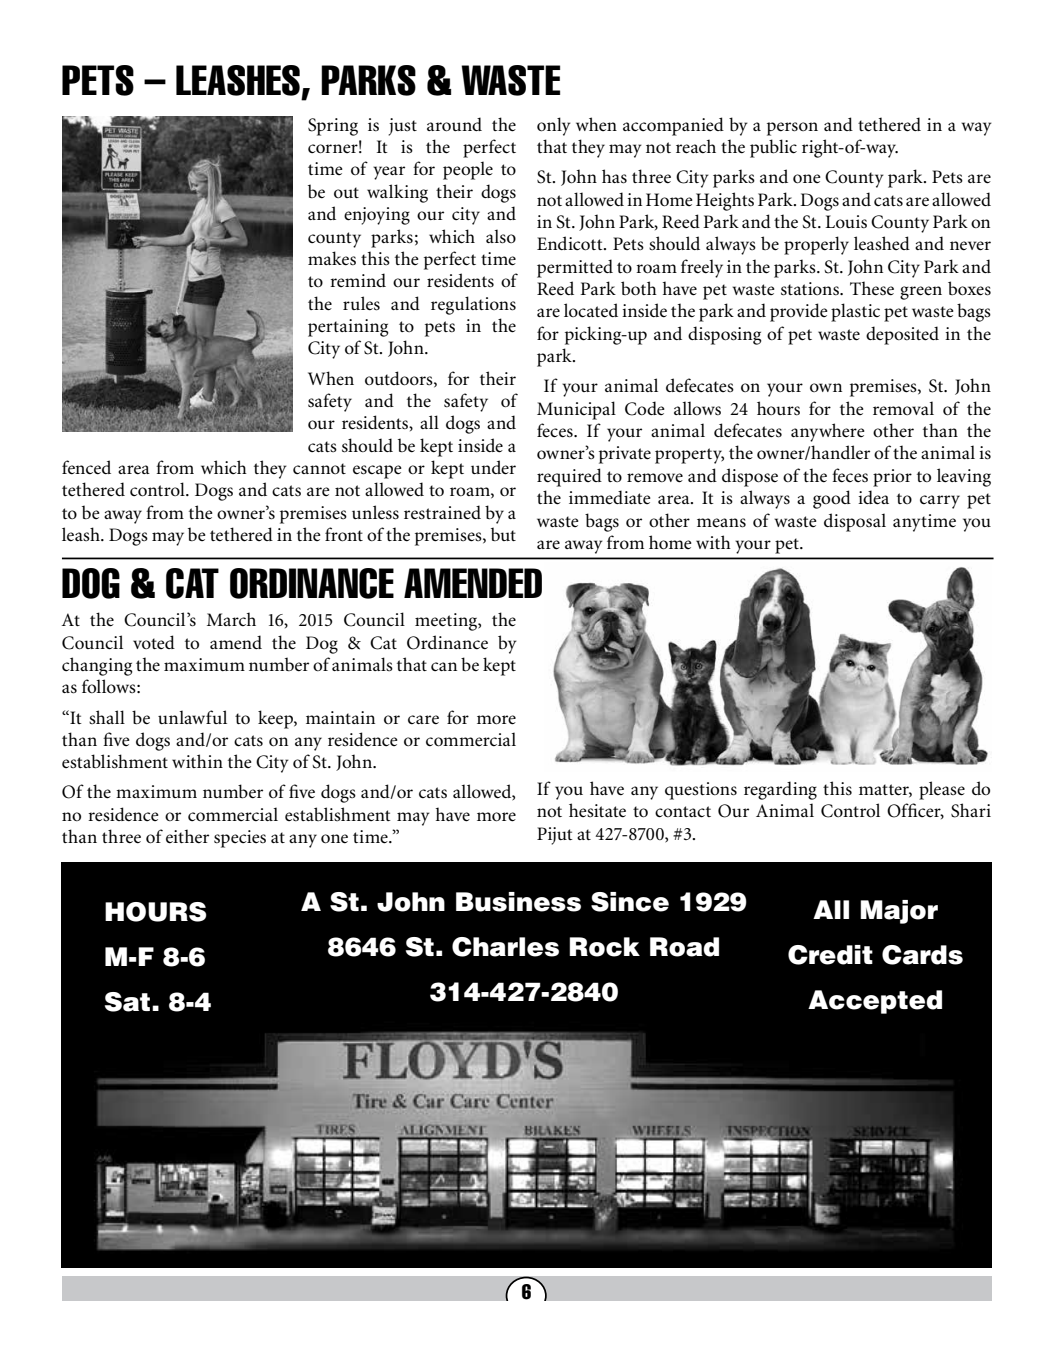 Image resolution: width=1053 pixels, height=1363 pixels. What do you see at coordinates (333, 127) in the screenshot?
I see `Spring` at bounding box center [333, 127].
